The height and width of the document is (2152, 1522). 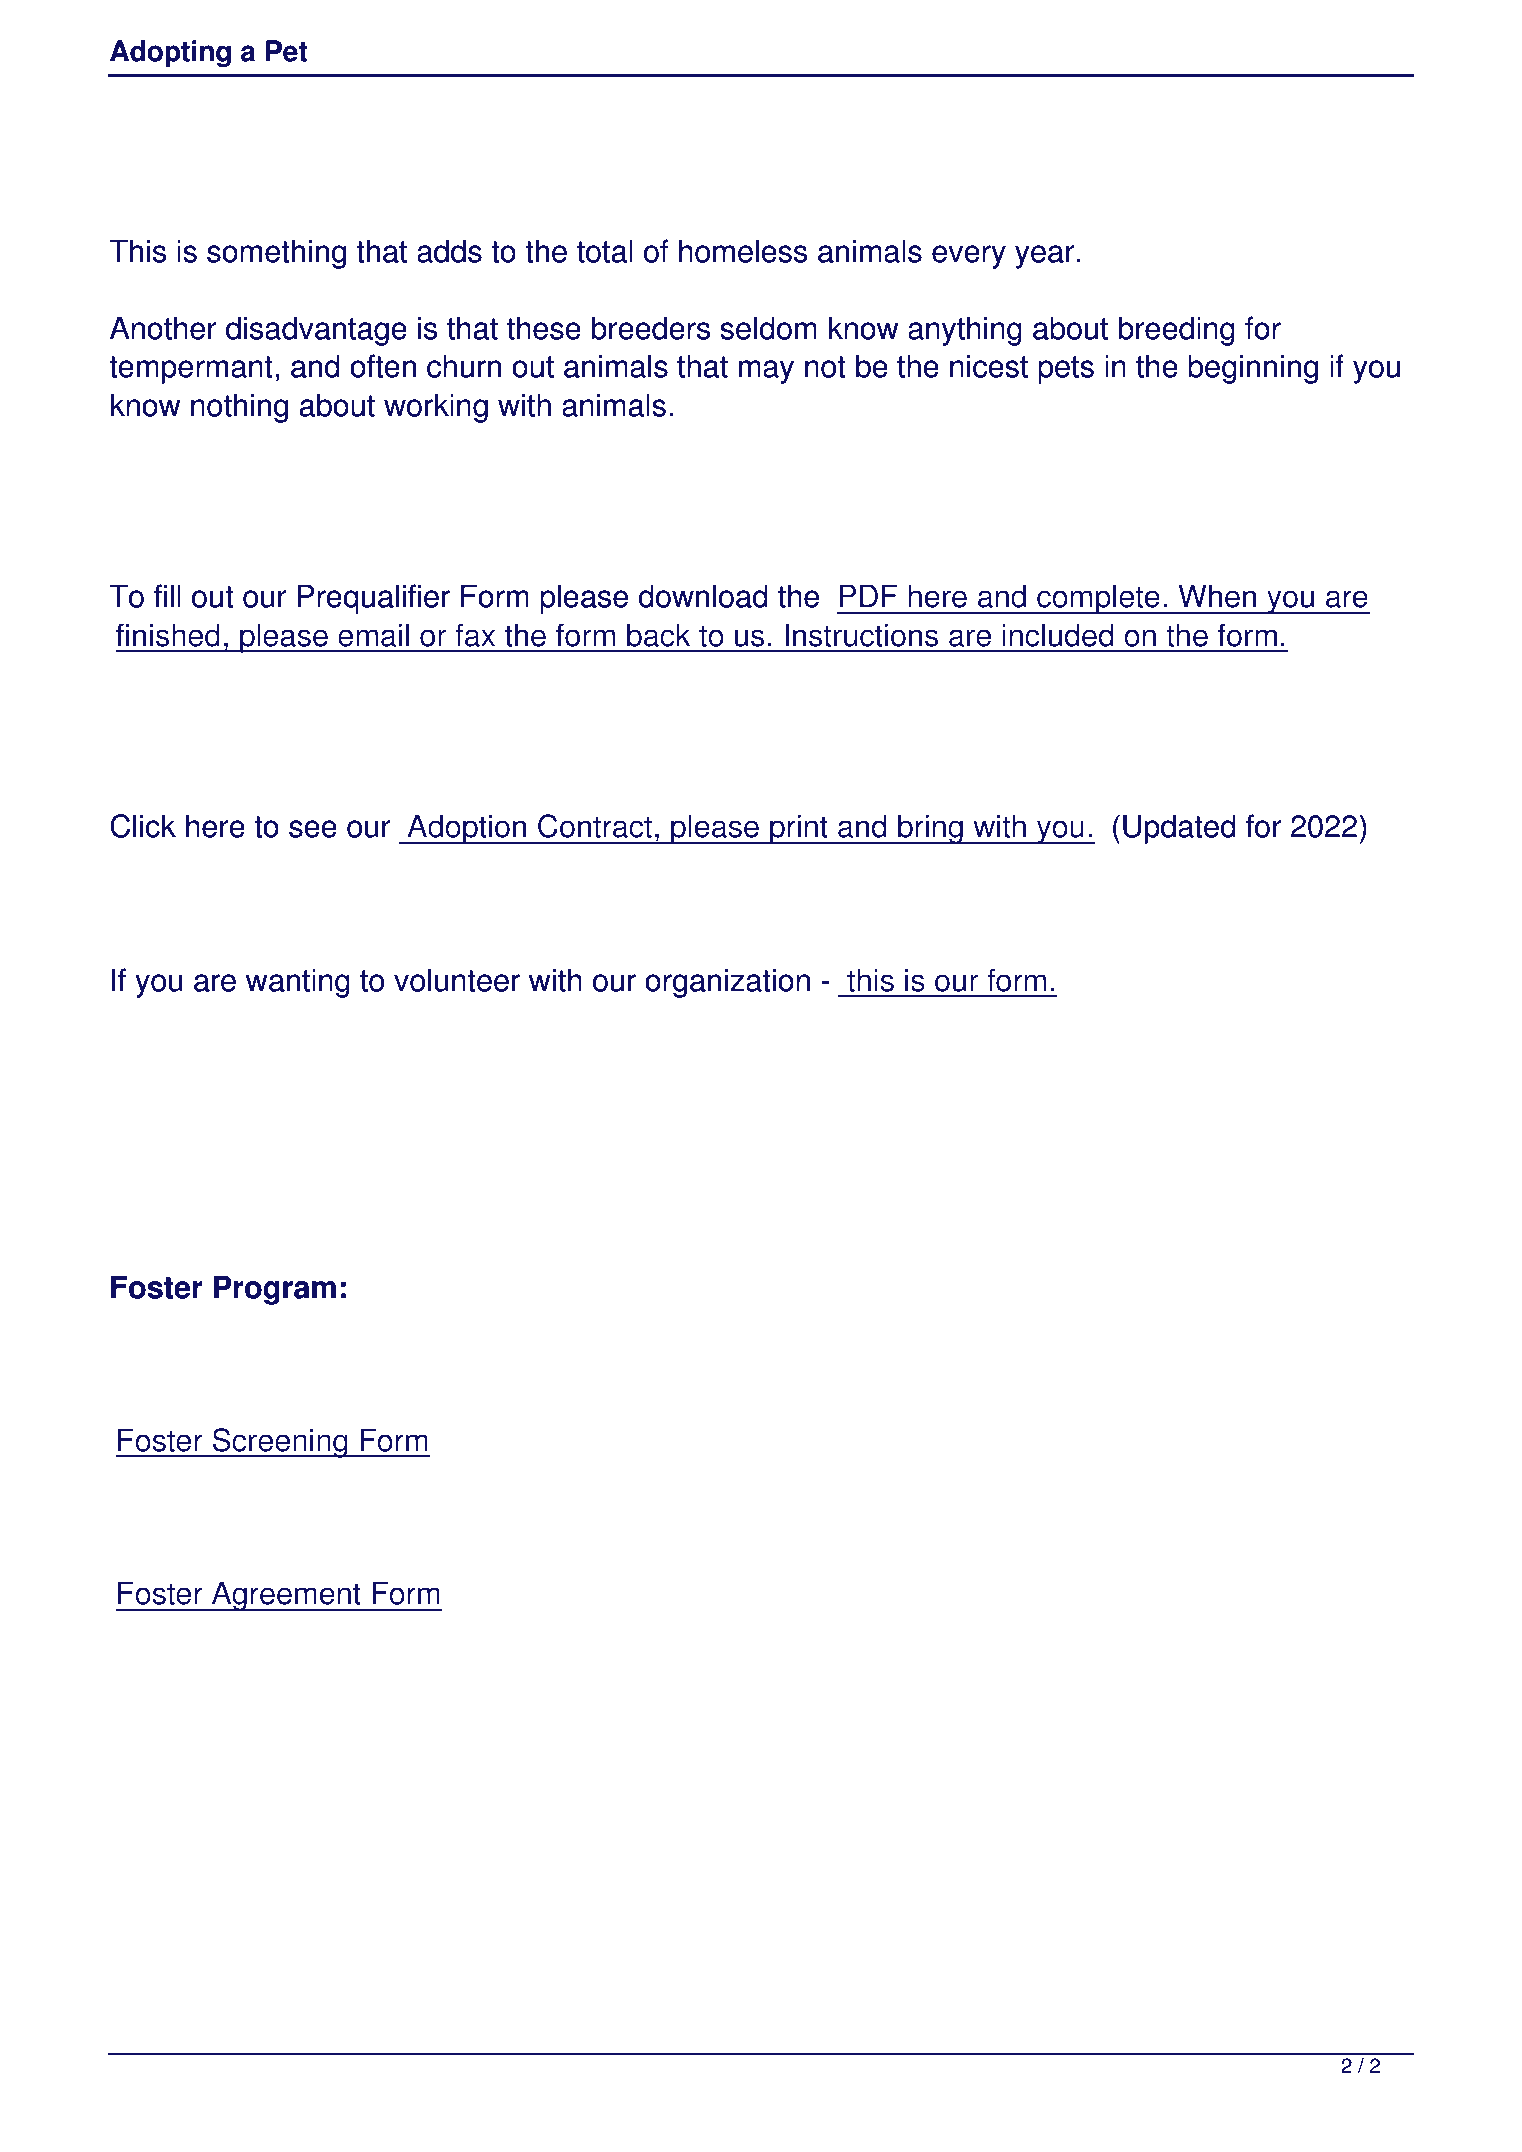 What do you see at coordinates (1066, 370) in the document?
I see `pets` at bounding box center [1066, 370].
